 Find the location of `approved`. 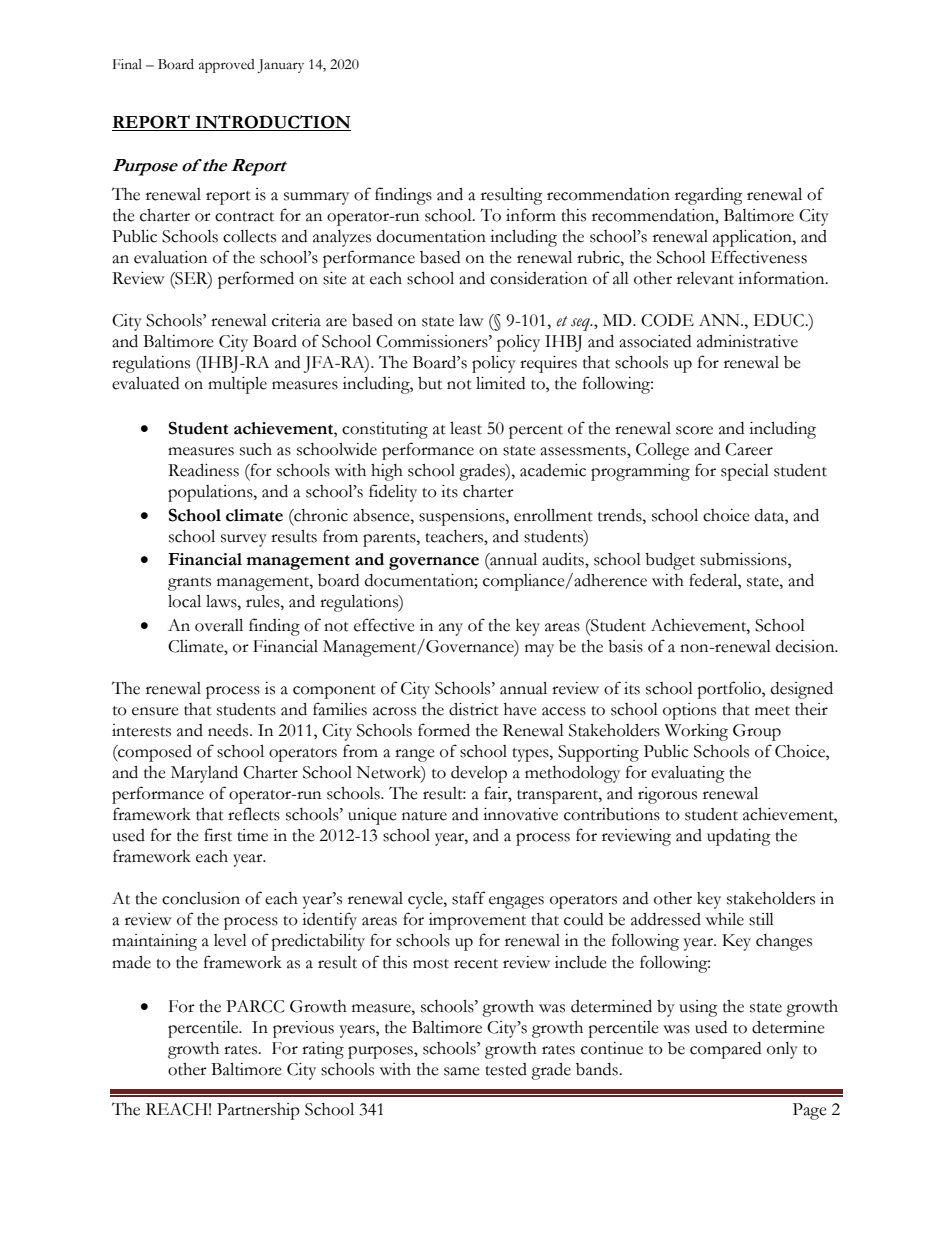

approved is located at coordinates (227, 66).
